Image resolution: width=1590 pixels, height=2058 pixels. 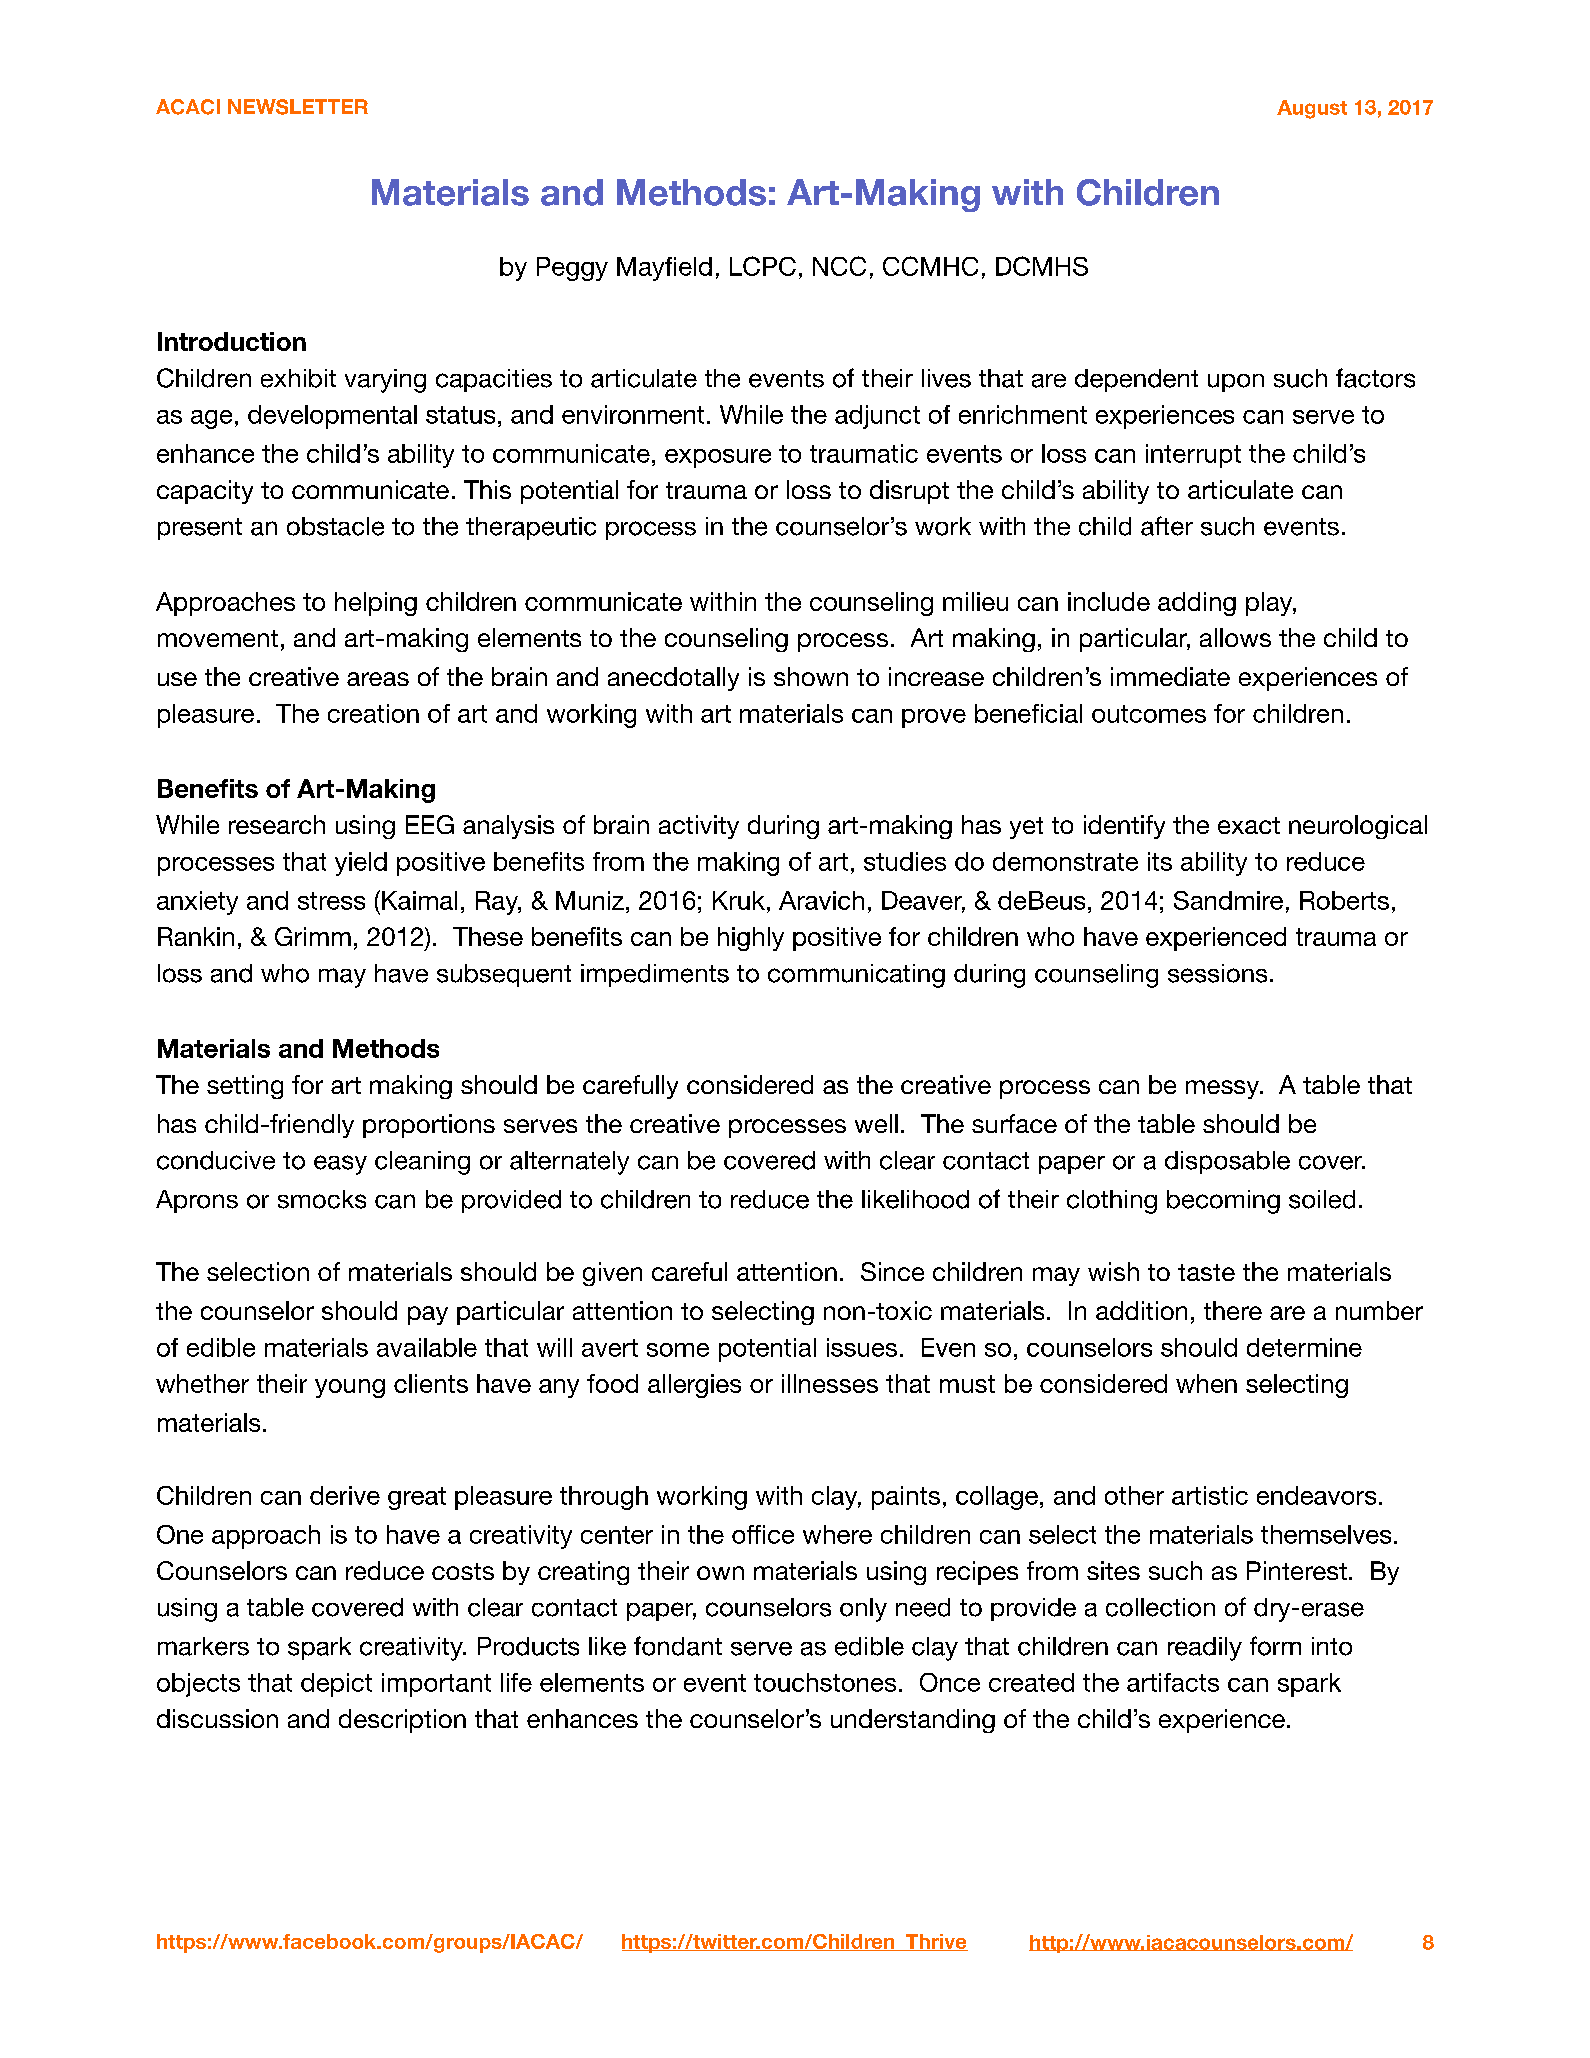 What do you see at coordinates (1224, 1089) in the page?
I see `messy` at bounding box center [1224, 1089].
